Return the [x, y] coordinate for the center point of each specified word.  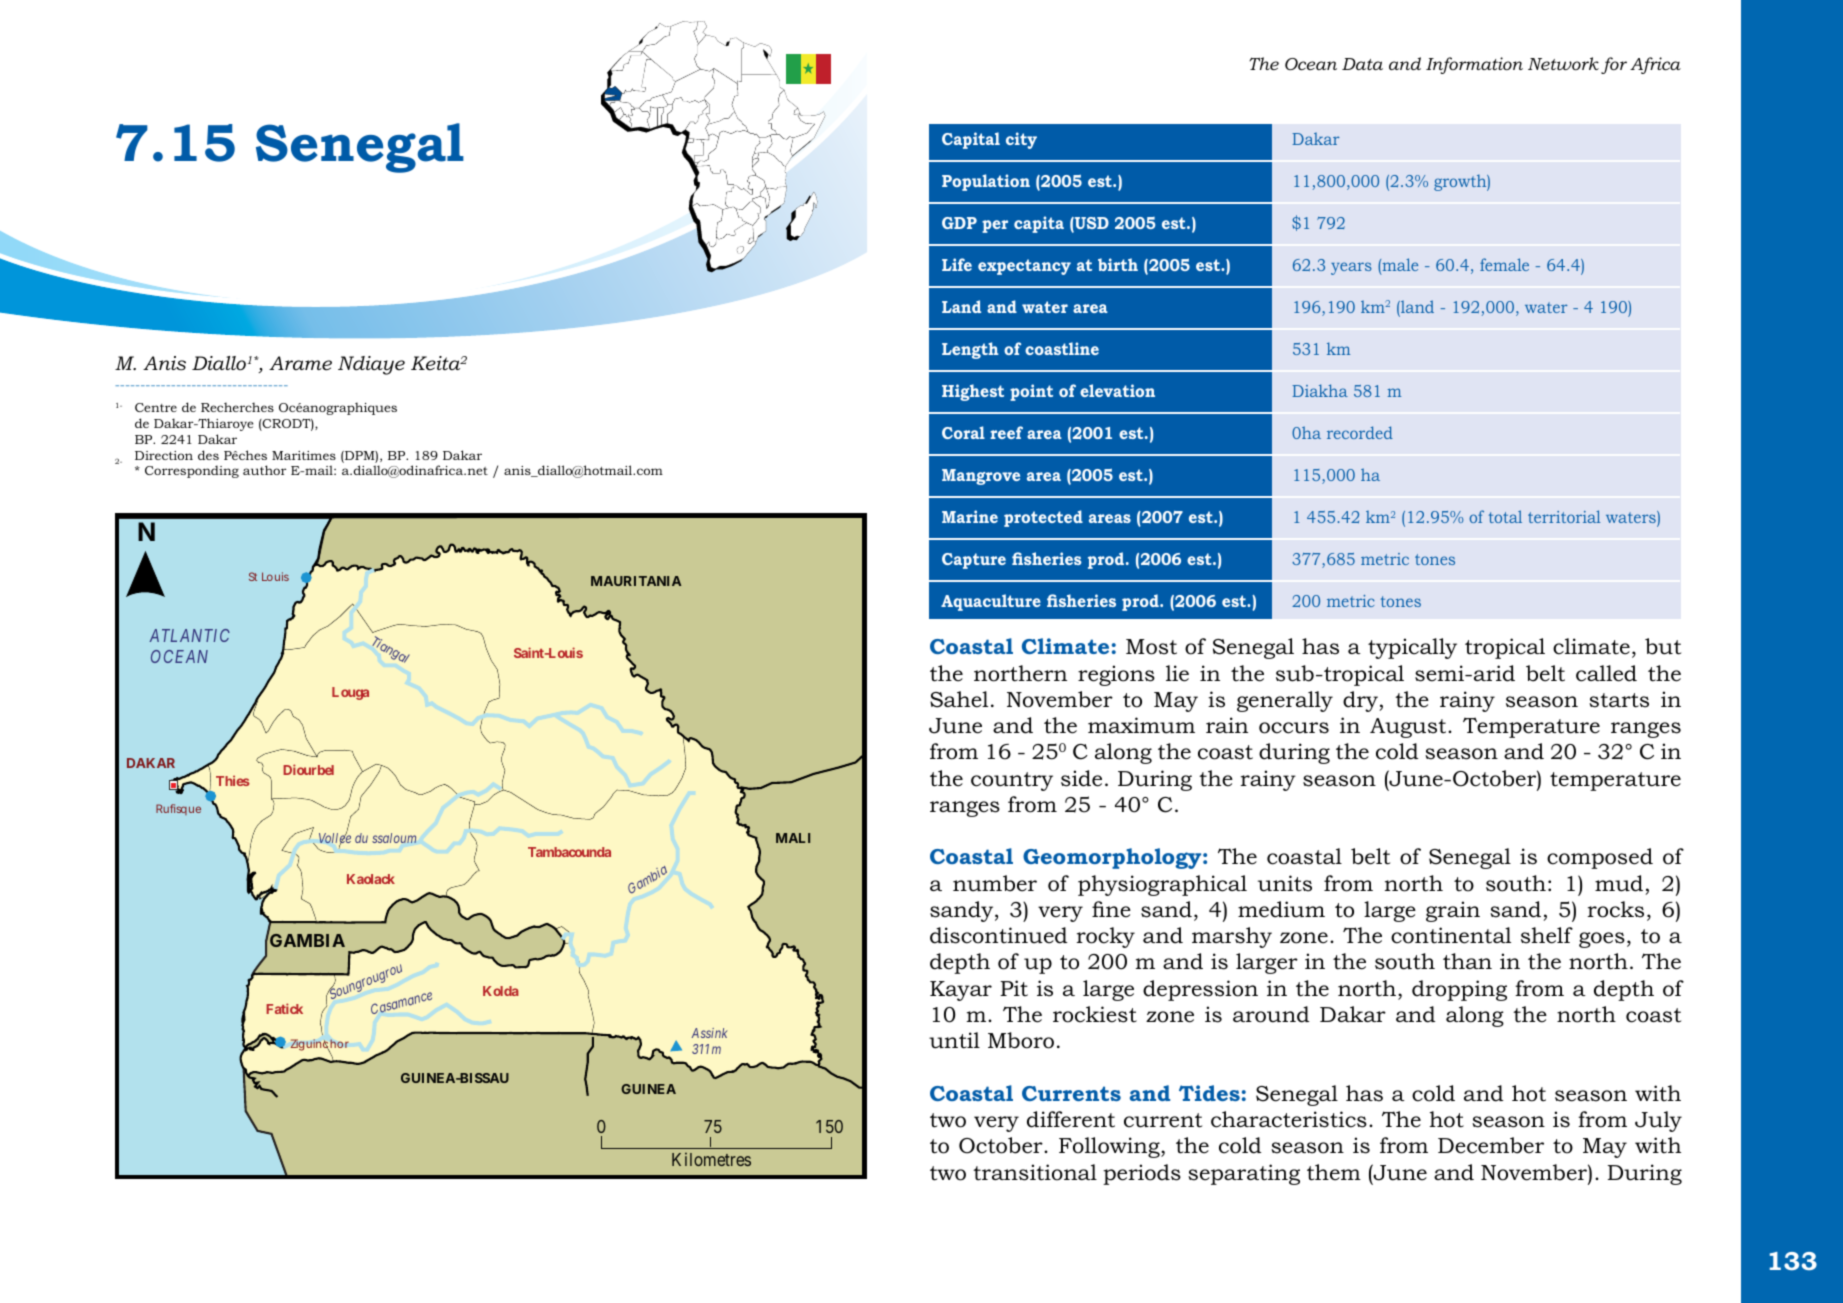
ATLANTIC [190, 635]
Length [970, 350]
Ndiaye [371, 365]
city [1021, 140]
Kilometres [711, 1159]
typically [1412, 648]
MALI [793, 838]
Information [1474, 65]
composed [1600, 858]
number [995, 883]
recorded [1360, 432]
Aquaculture [991, 602]
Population [986, 182]
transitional [1035, 1172]
